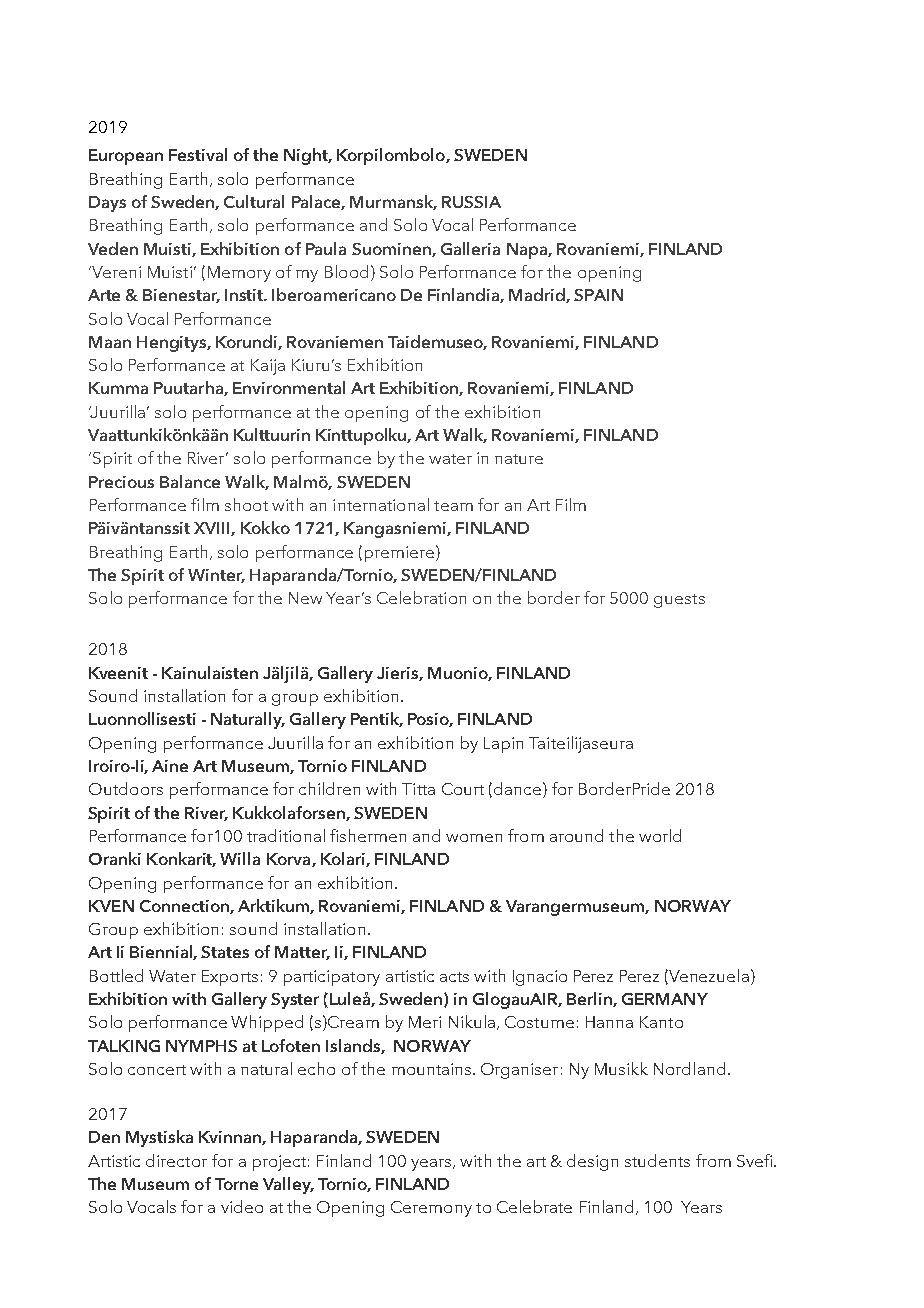  I want to click on students, so click(657, 1160).
